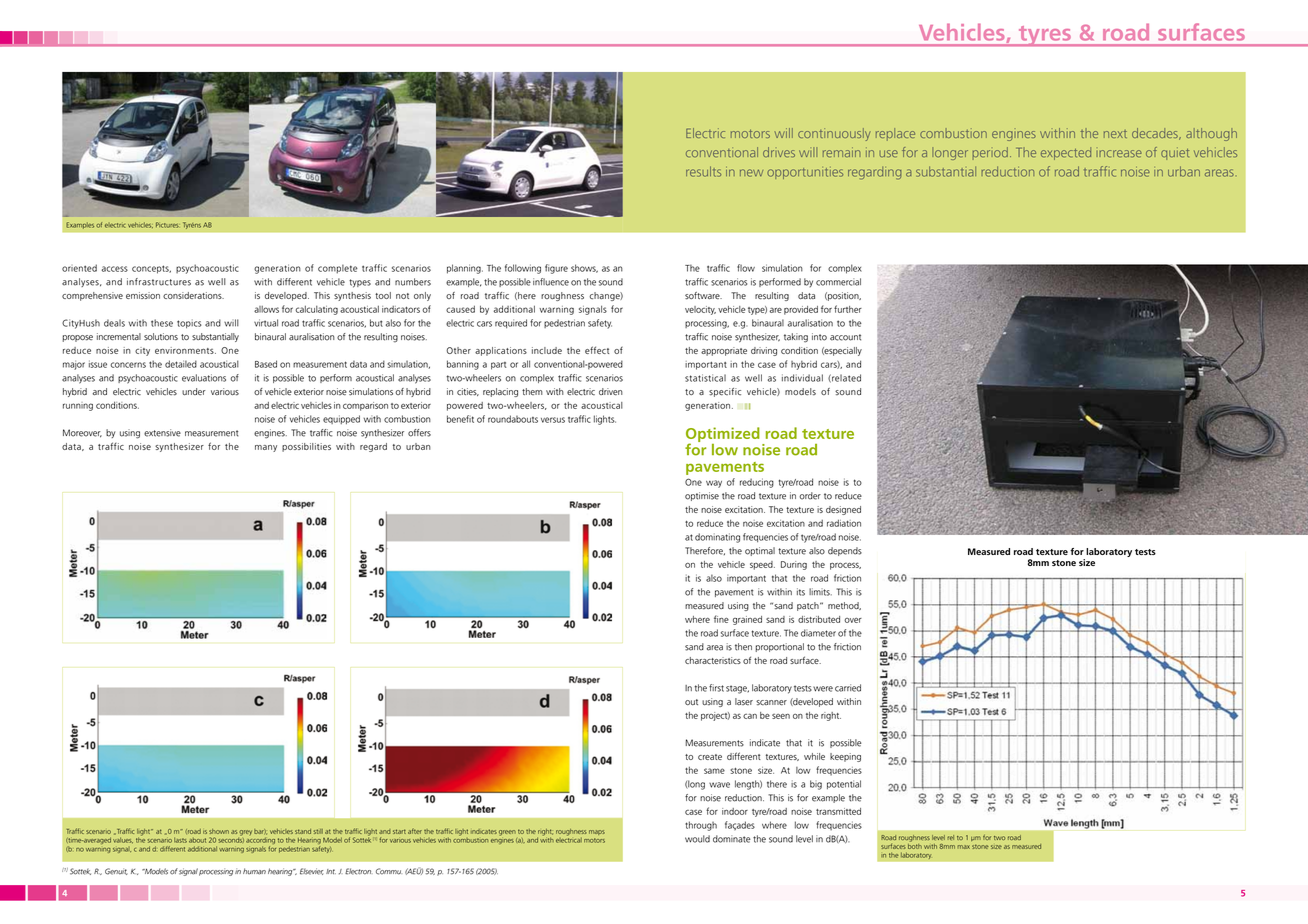 Image resolution: width=1308 pixels, height=924 pixels. What do you see at coordinates (702, 496) in the image?
I see `optimise` at bounding box center [702, 496].
